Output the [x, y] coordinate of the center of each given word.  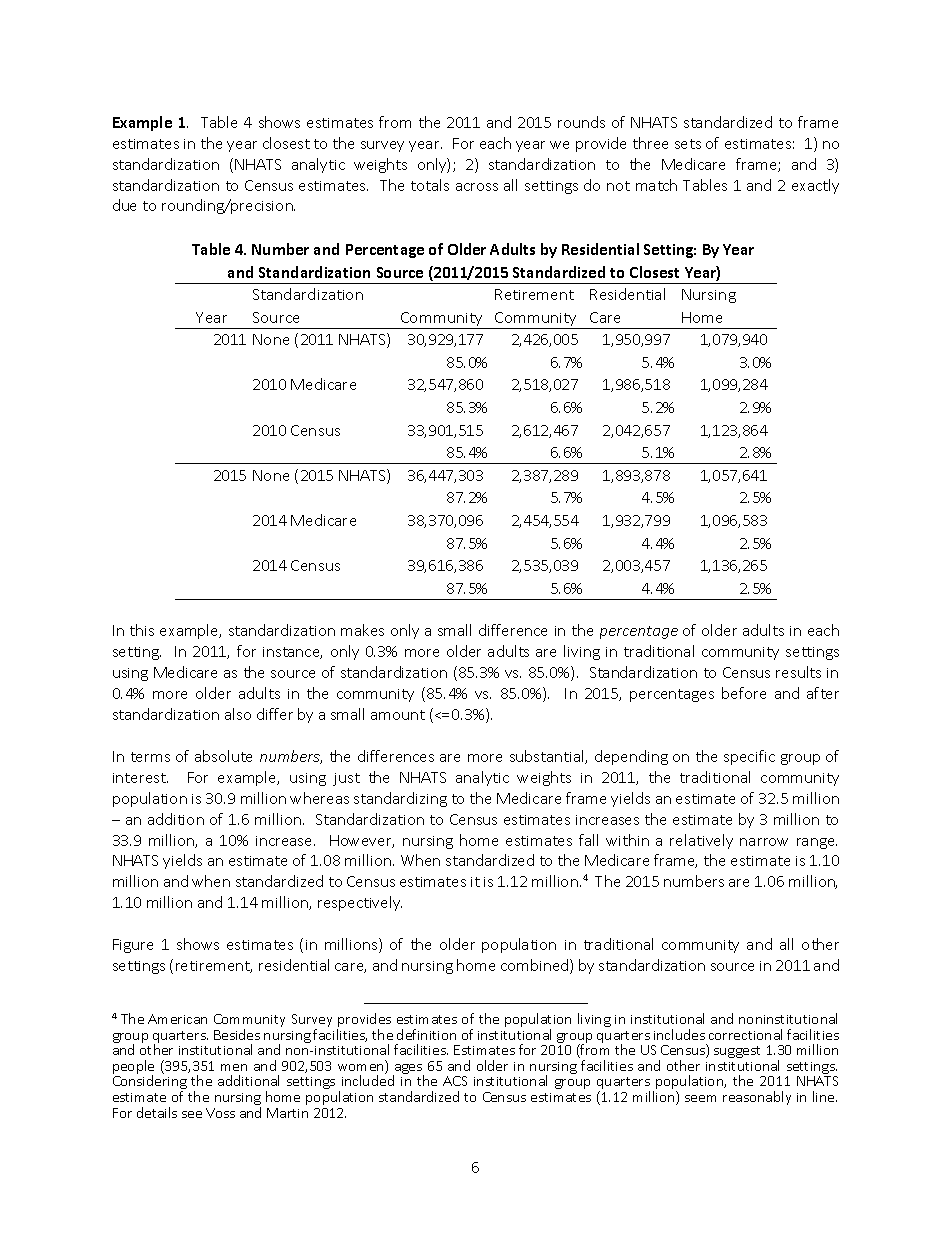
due [124, 205]
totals [430, 185]
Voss [220, 1113]
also [238, 714]
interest [140, 778]
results [798, 672]
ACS [455, 1081]
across [477, 187]
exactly [815, 186]
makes [362, 630]
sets [688, 144]
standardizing [400, 799]
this [142, 630]
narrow [764, 842]
